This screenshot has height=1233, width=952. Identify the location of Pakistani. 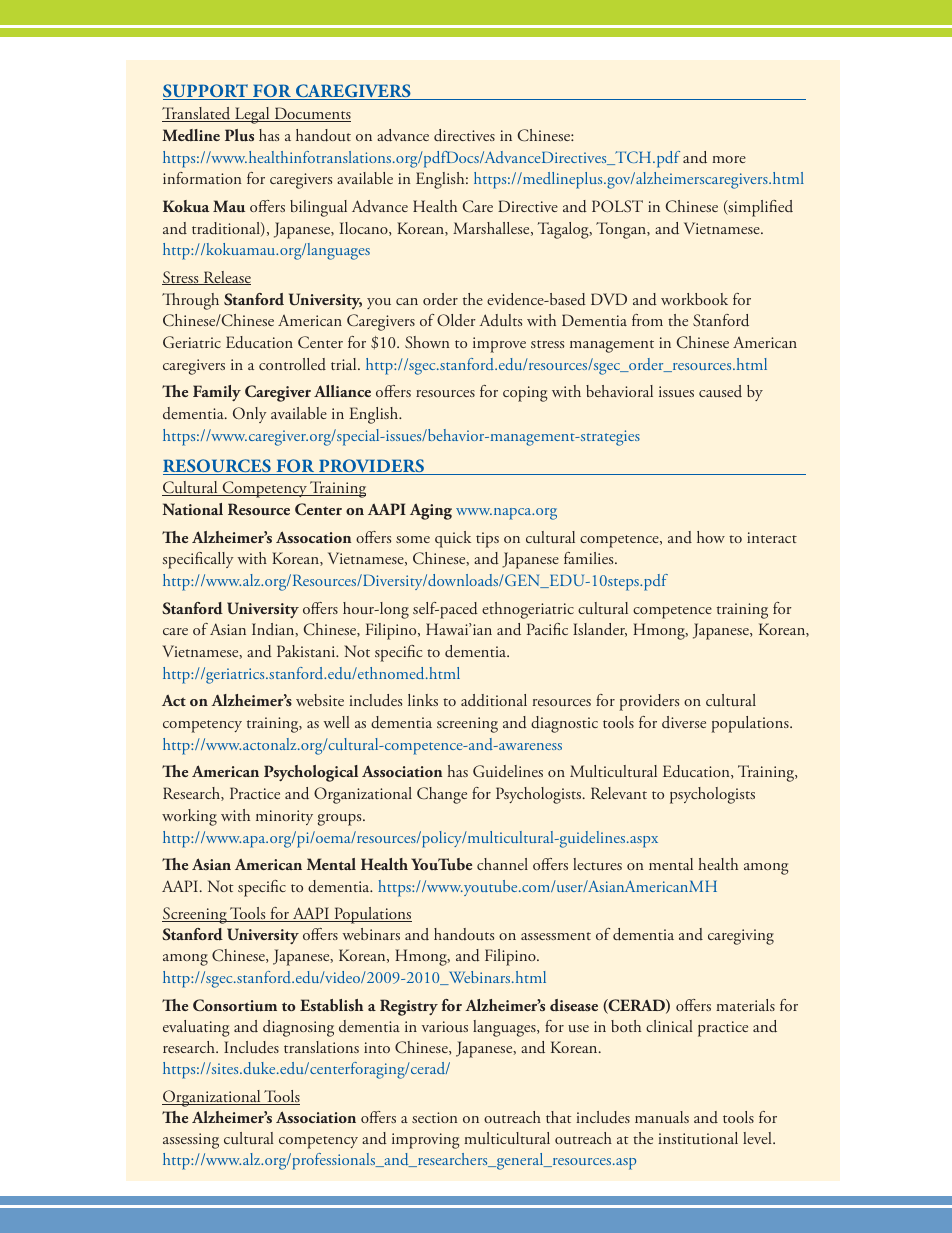
(307, 651).
